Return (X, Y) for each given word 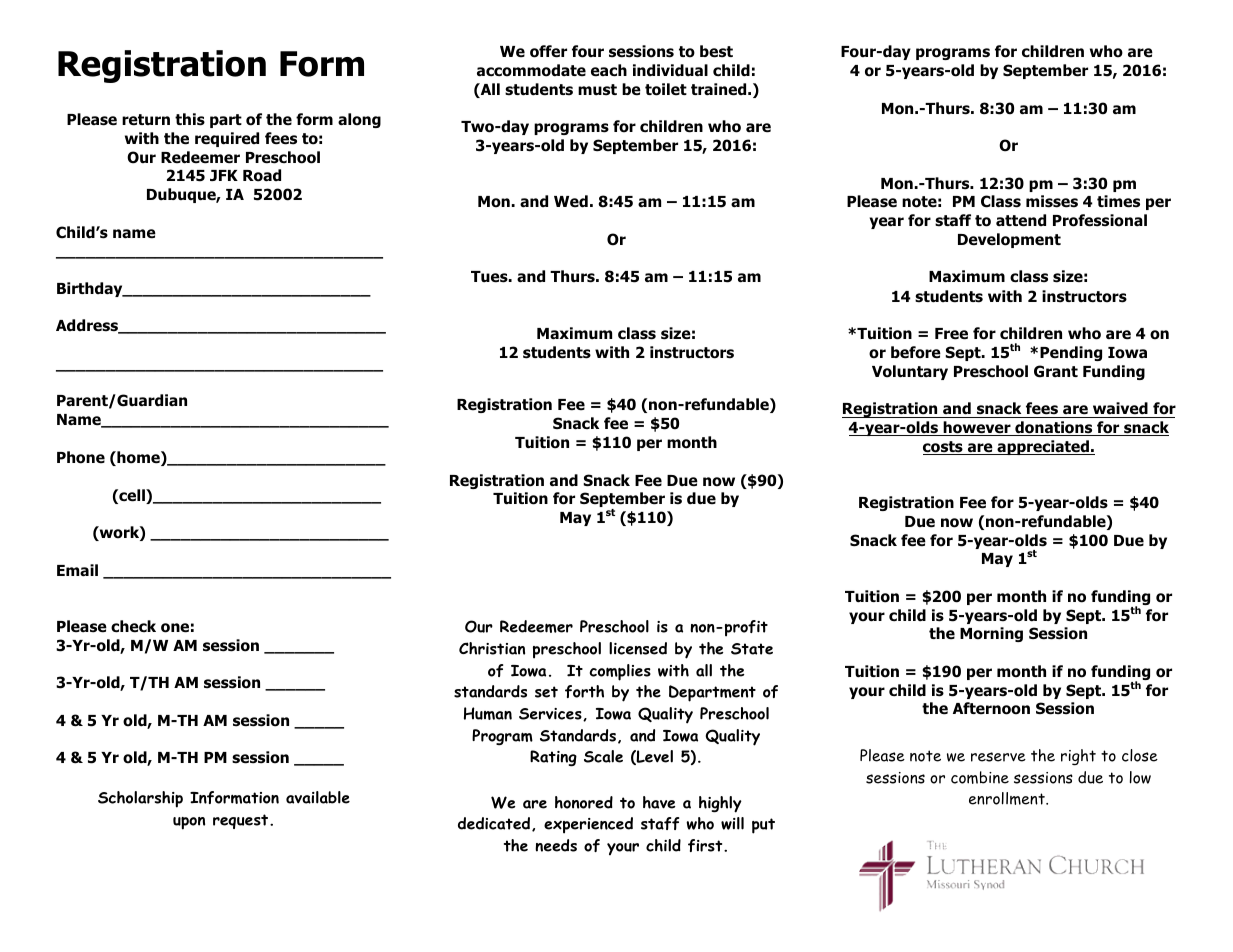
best (716, 51)
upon (189, 823)
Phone (81, 457)
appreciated (1043, 447)
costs (944, 448)
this (190, 119)
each (609, 70)
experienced (588, 825)
